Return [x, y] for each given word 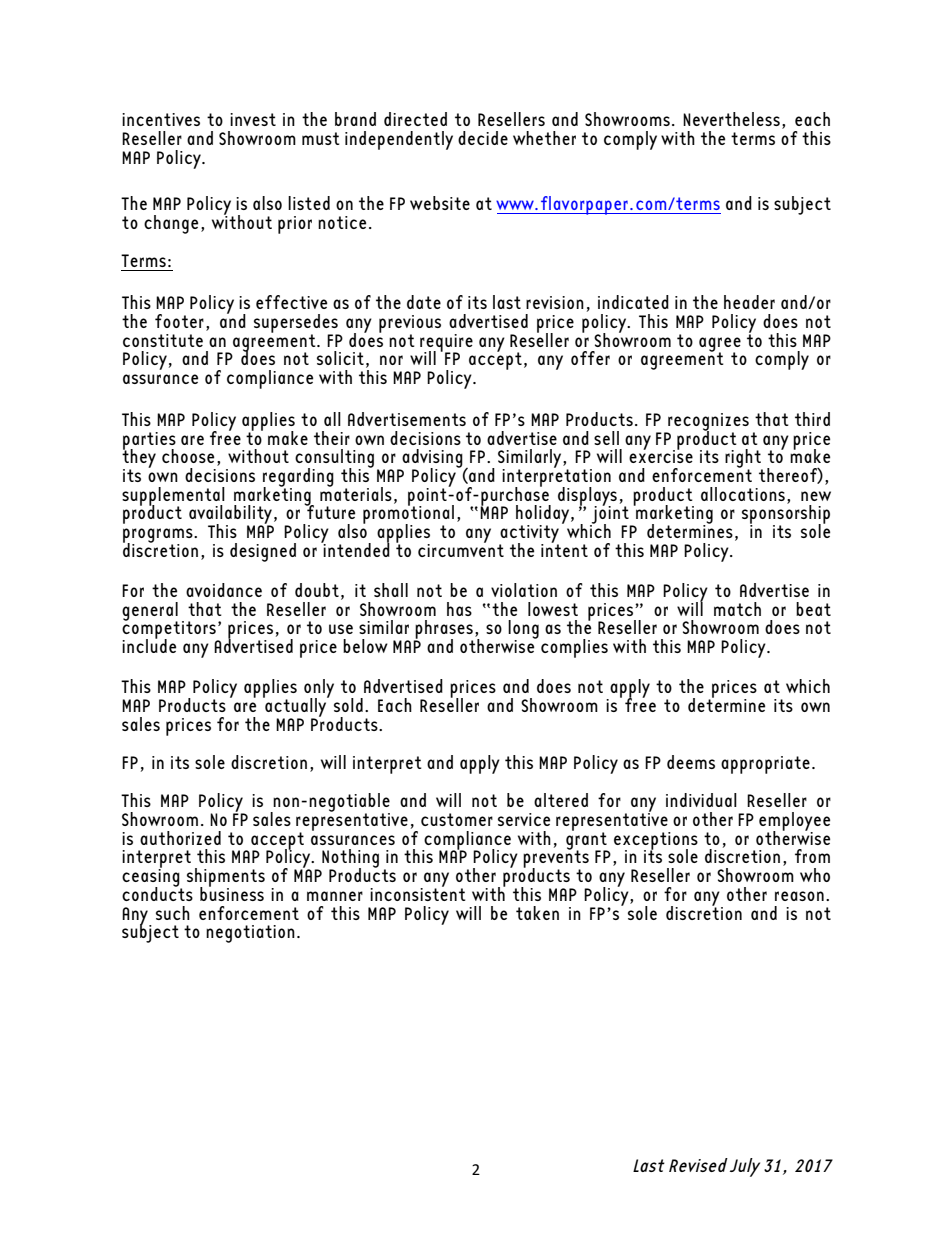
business [232, 892]
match [737, 609]
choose [188, 456]
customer [457, 819]
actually [296, 707]
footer [179, 321]
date [424, 302]
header [749, 302]
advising [431, 459]
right [744, 459]
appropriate [765, 765]
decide [483, 138]
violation [524, 590]
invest [253, 119]
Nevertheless [731, 119]
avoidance [224, 590]
